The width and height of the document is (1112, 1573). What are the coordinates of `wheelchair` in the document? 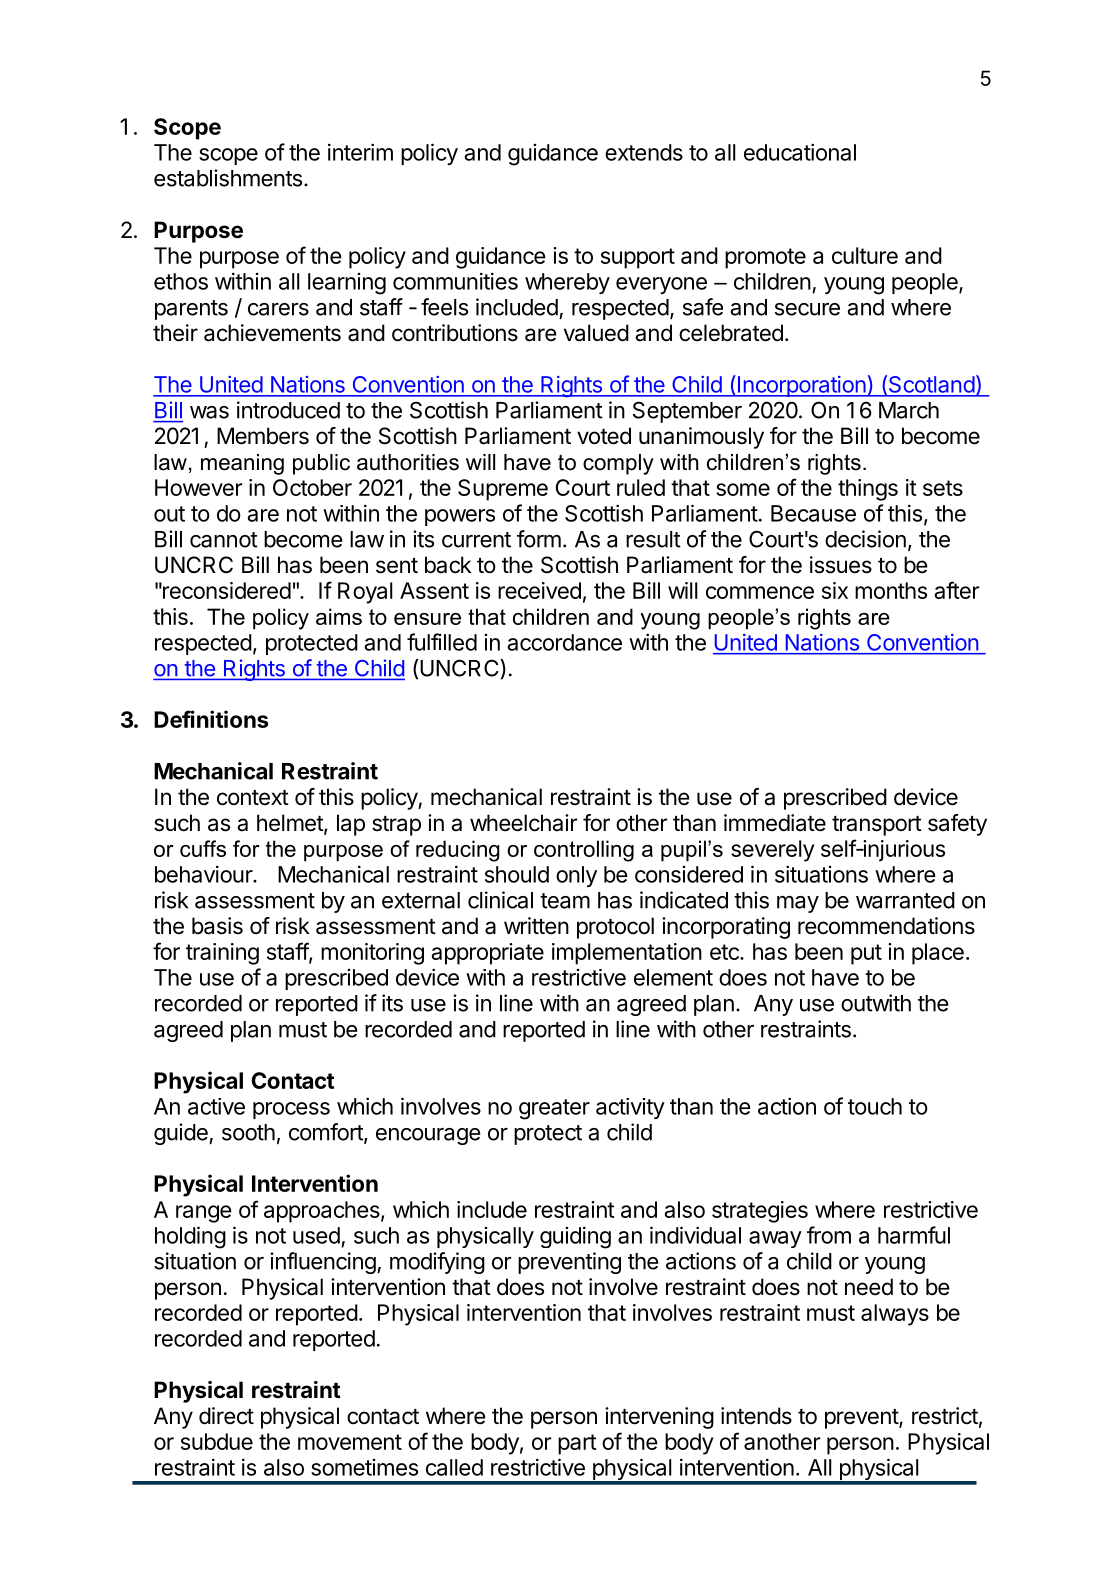 It's located at (523, 823).
